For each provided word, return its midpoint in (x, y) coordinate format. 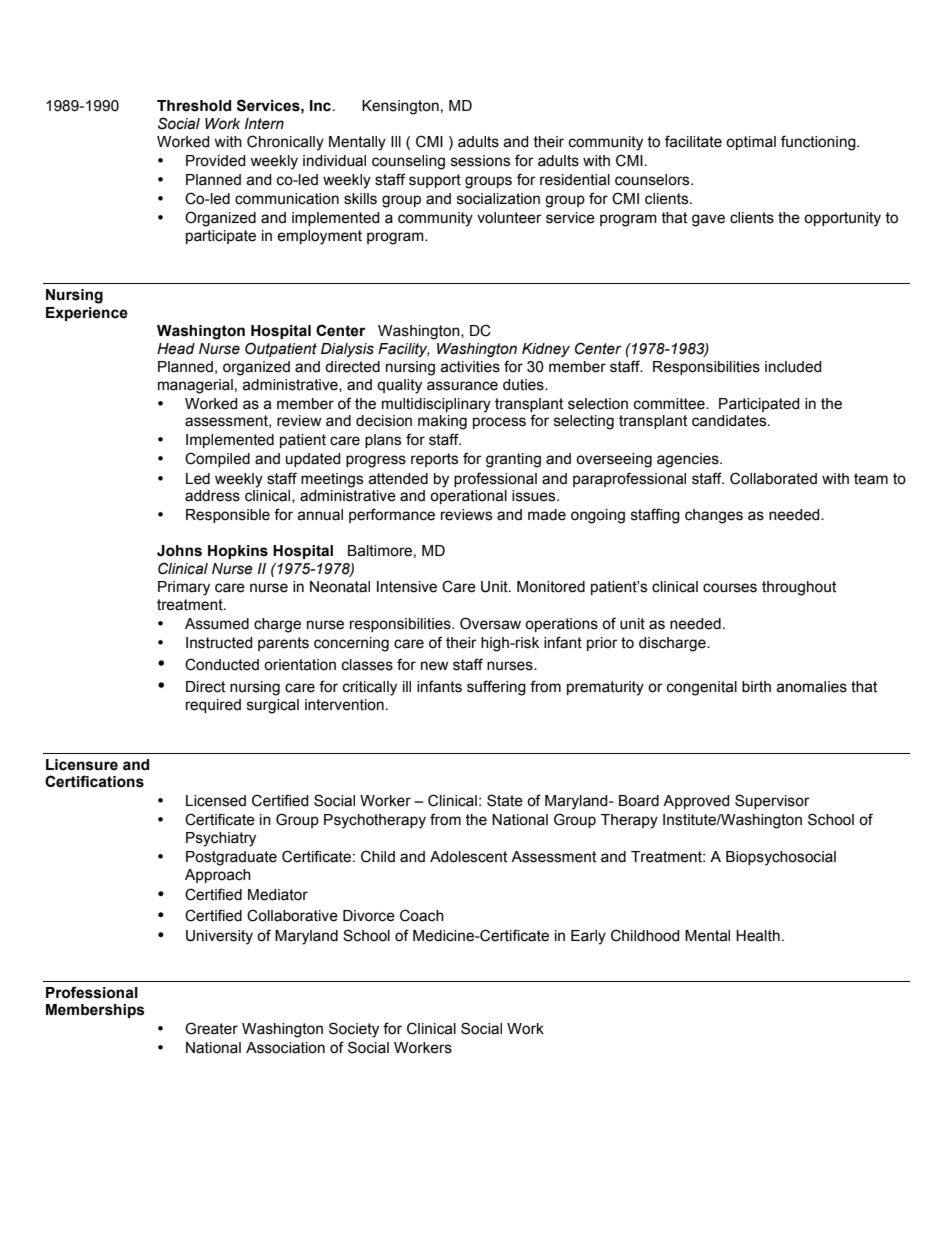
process (499, 423)
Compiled (217, 459)
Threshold (194, 106)
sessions (480, 161)
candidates (730, 421)
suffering (496, 688)
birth (756, 687)
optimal (751, 143)
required (213, 706)
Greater (211, 1028)
